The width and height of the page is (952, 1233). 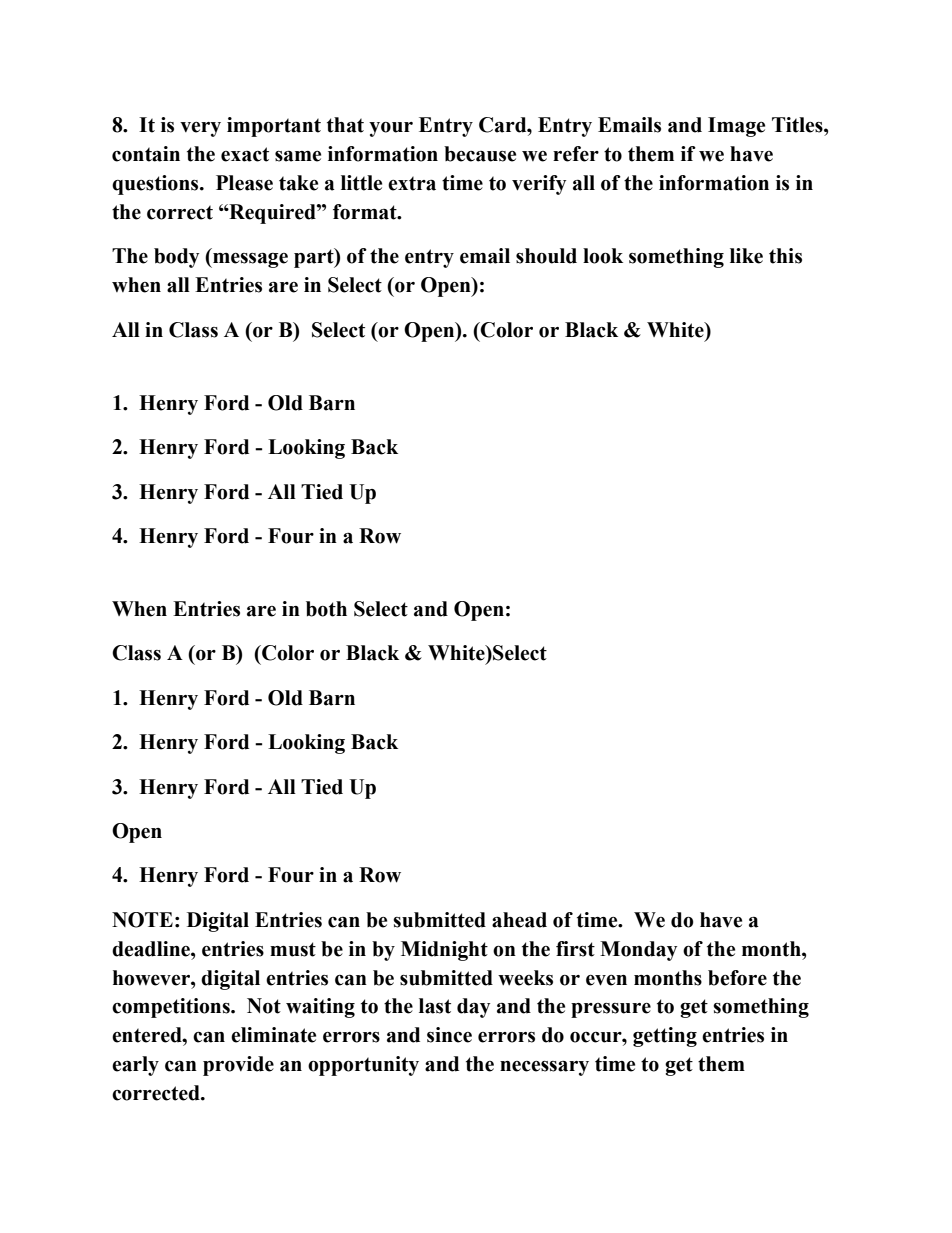 What do you see at coordinates (665, 1037) in the page?
I see `getting` at bounding box center [665, 1037].
